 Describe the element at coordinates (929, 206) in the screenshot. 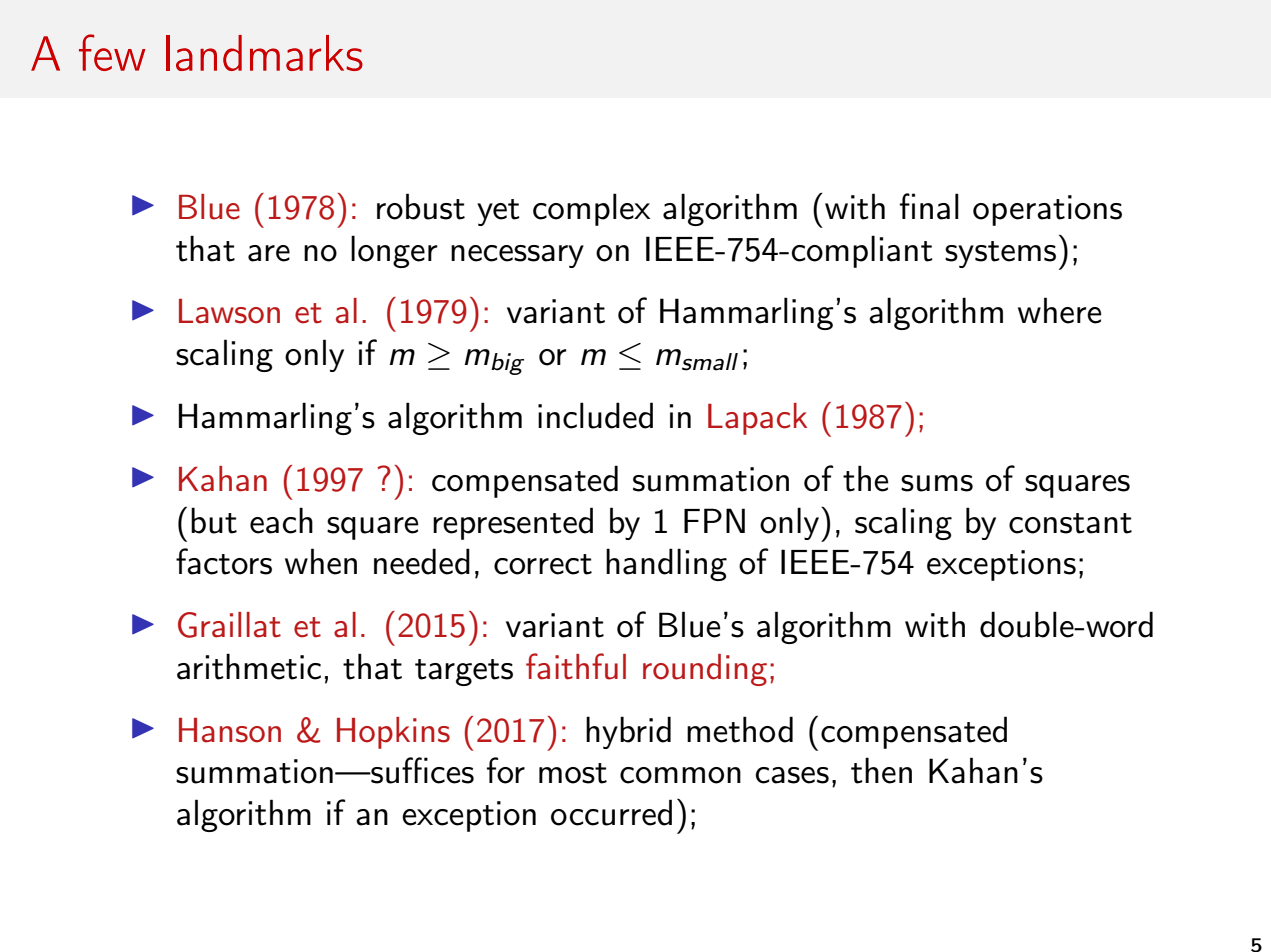

I see `final` at that location.
